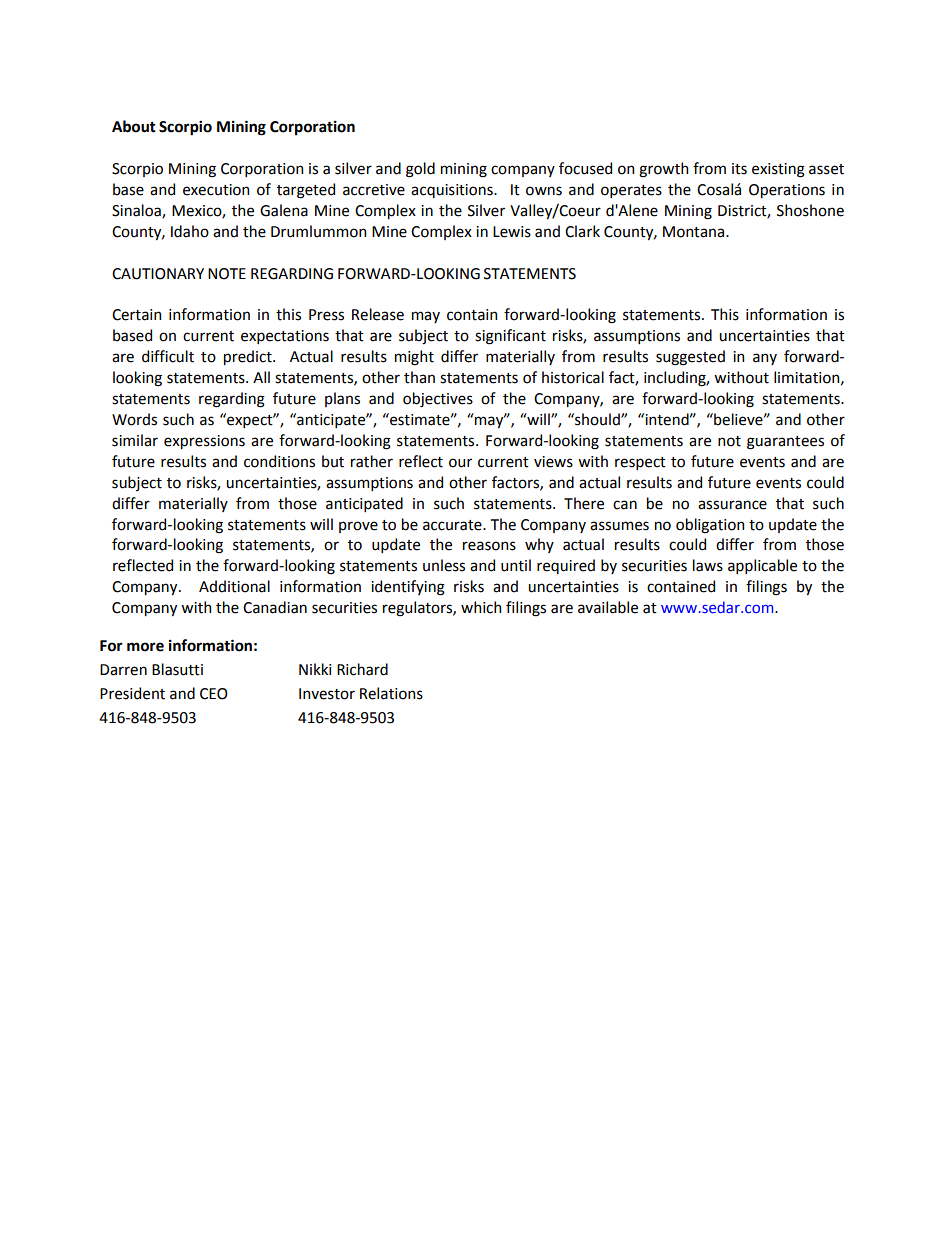 Image resolution: width=952 pixels, height=1233 pixels. Describe the element at coordinates (739, 169) in the screenshot. I see `its` at that location.
